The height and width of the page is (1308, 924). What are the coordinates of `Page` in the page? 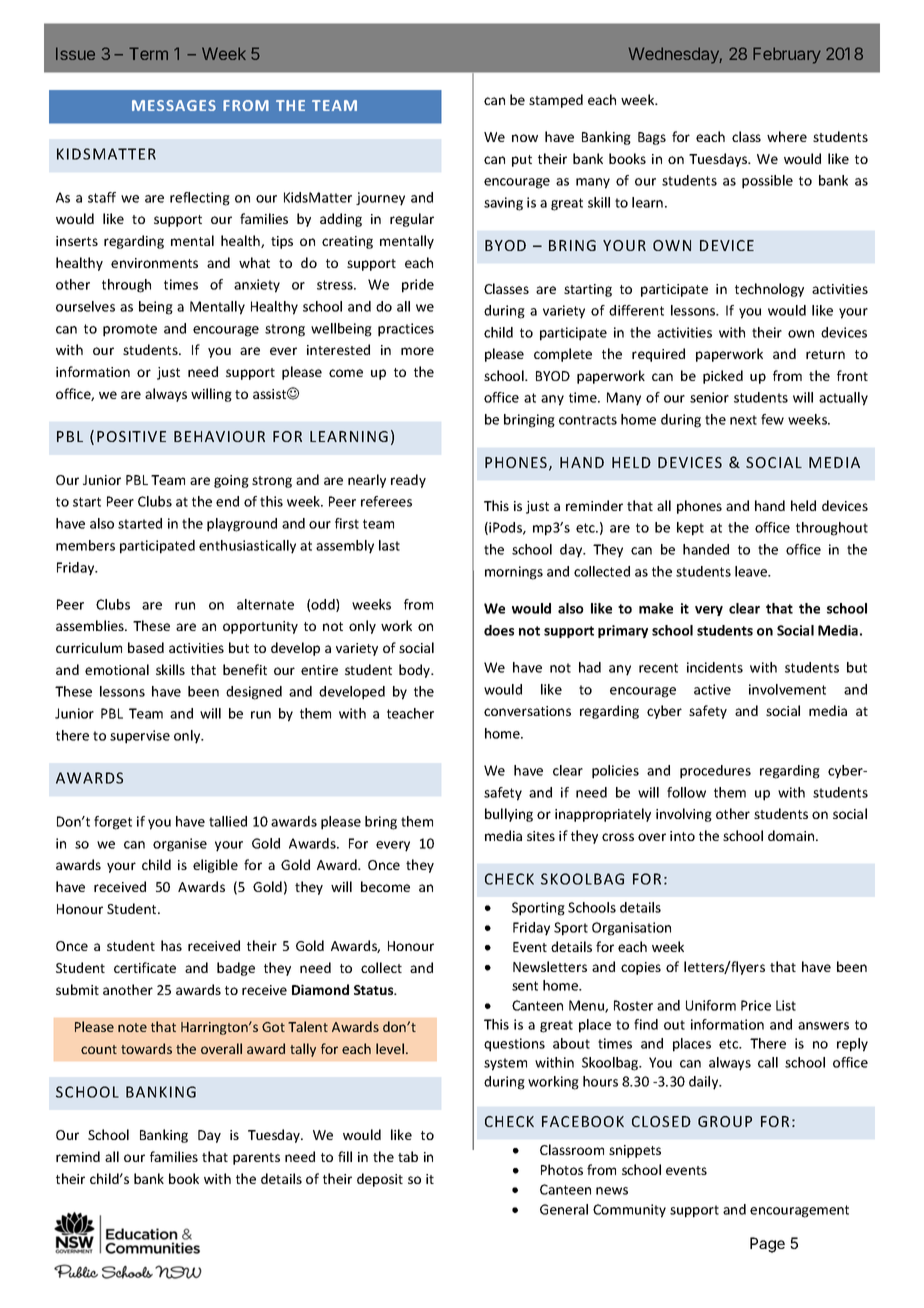 It's located at (767, 1245).
